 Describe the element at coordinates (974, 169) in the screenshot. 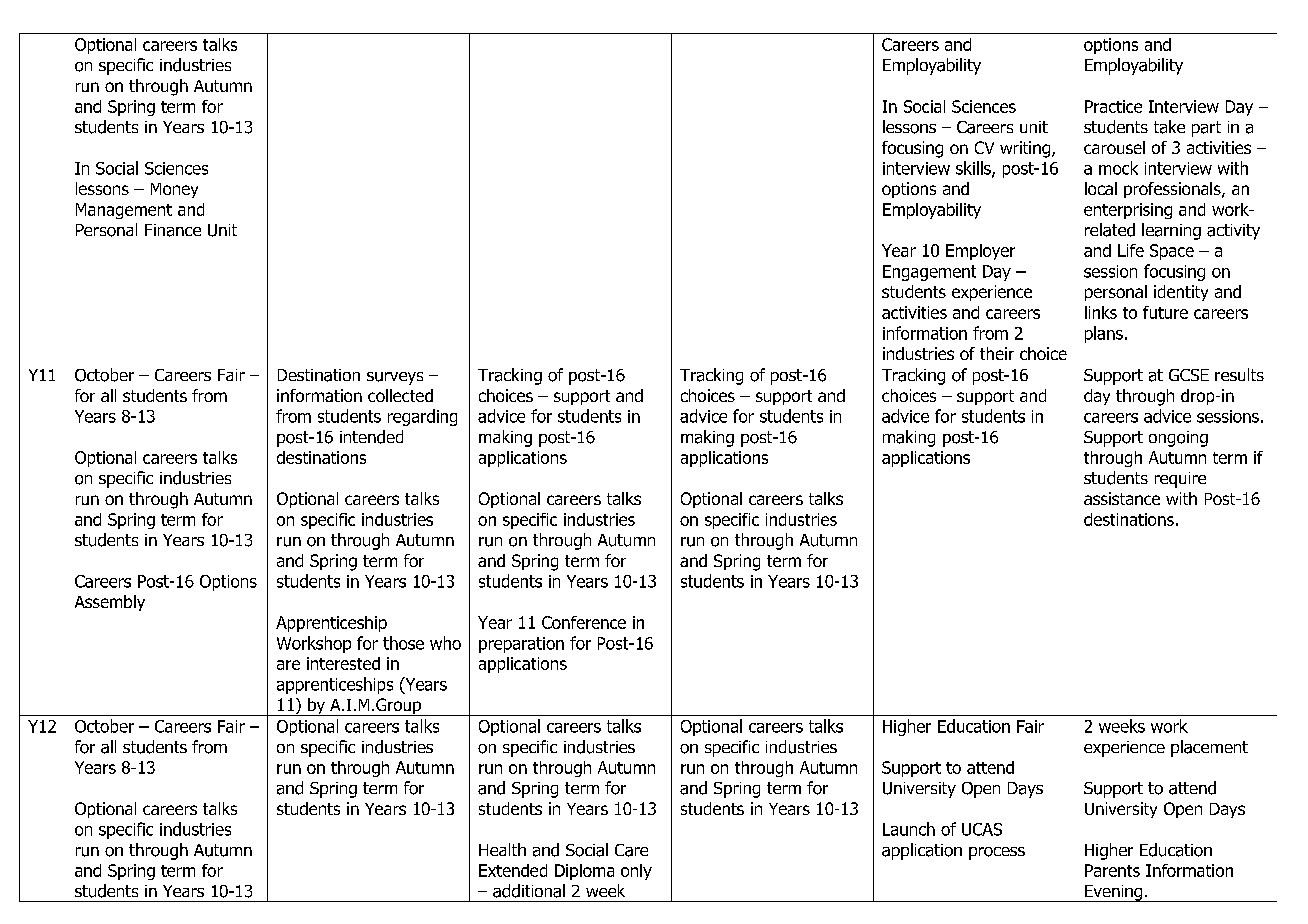

I see `skills` at that location.
